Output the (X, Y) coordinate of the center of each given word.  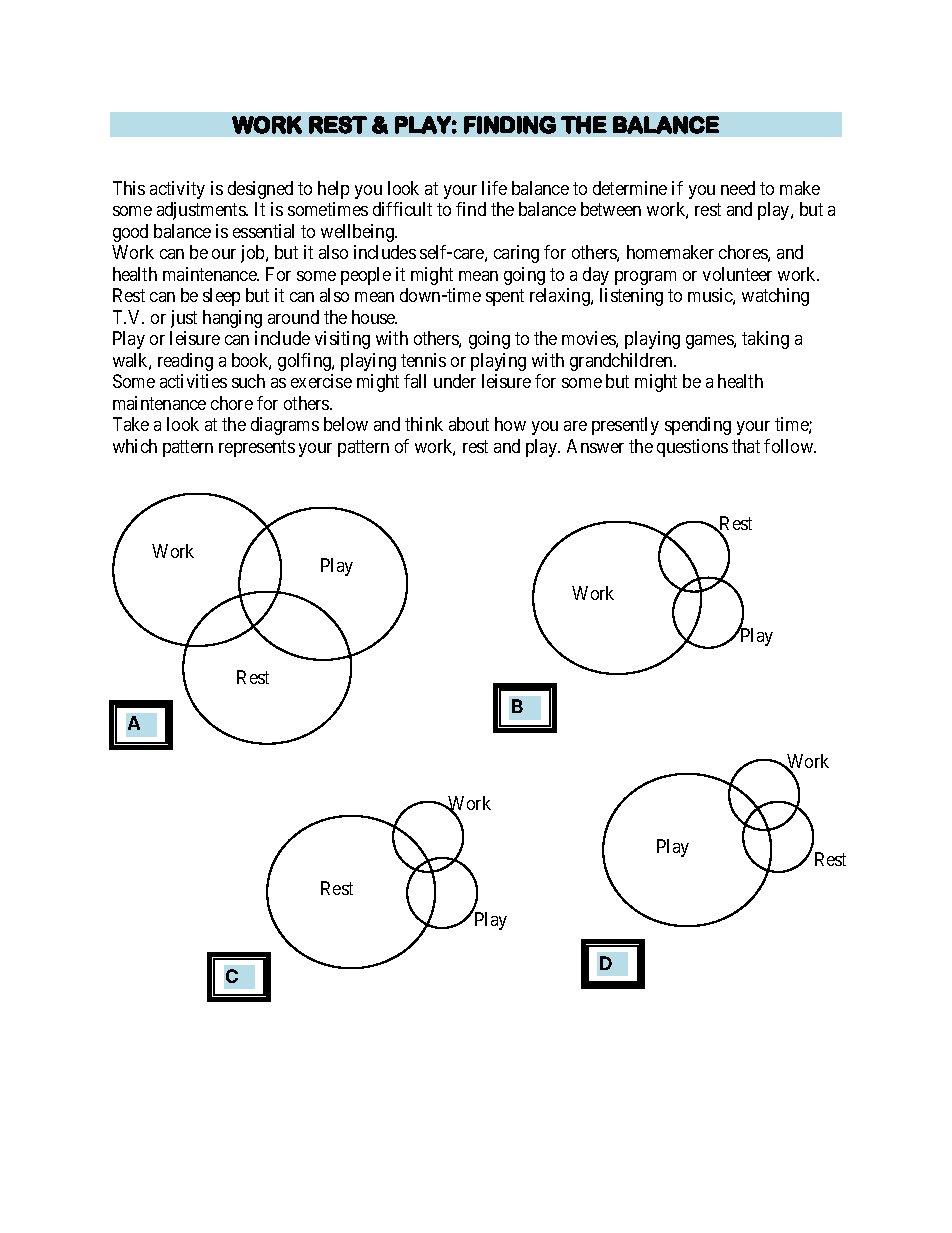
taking (765, 340)
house (374, 317)
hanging (232, 319)
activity (177, 190)
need (738, 188)
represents (257, 448)
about (469, 424)
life (494, 188)
